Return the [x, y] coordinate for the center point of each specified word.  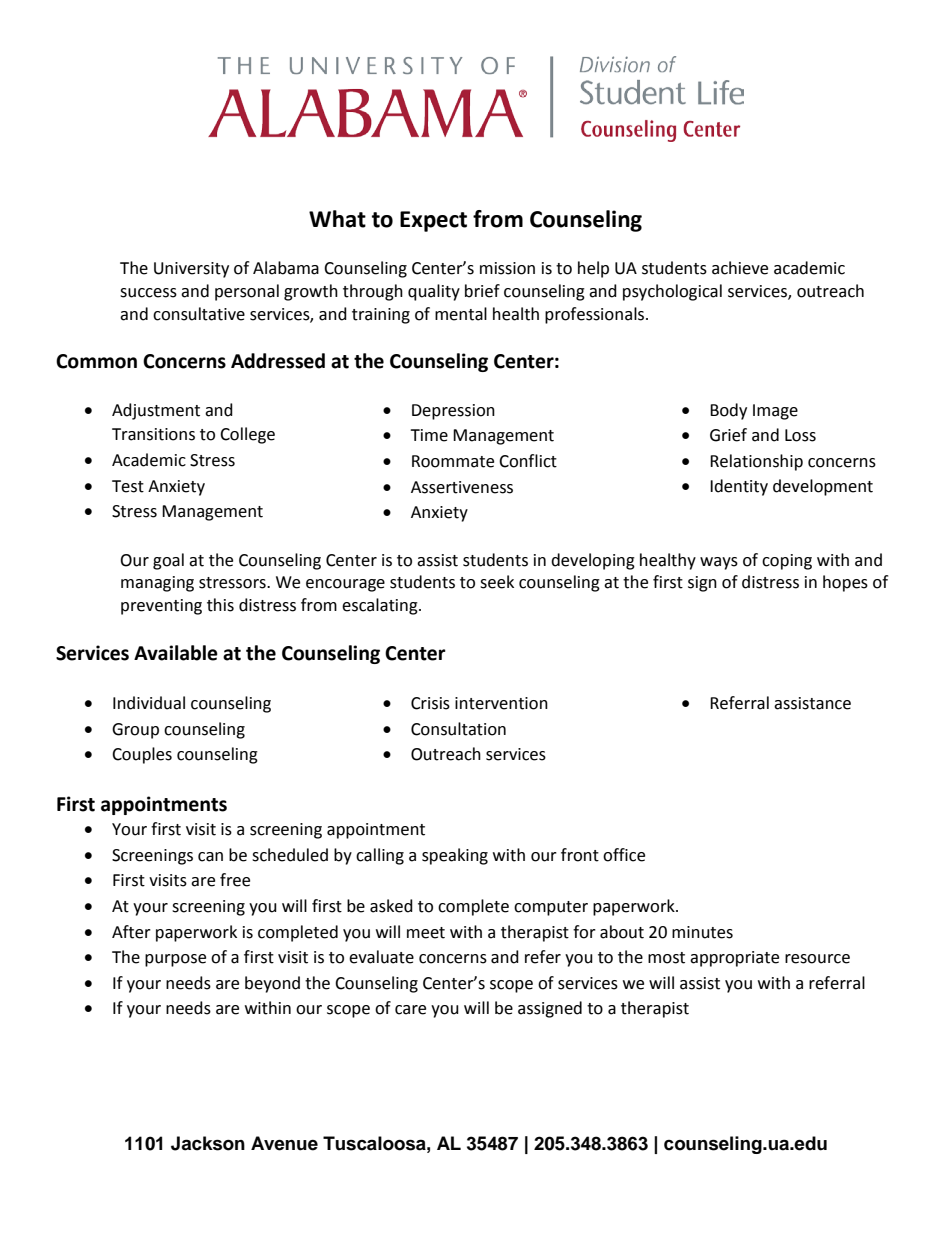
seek [497, 582]
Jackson [208, 1143]
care [410, 1010]
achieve [740, 268]
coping [787, 562]
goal [168, 561]
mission [507, 268]
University [191, 270]
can [210, 857]
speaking [455, 856]
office [624, 855]
